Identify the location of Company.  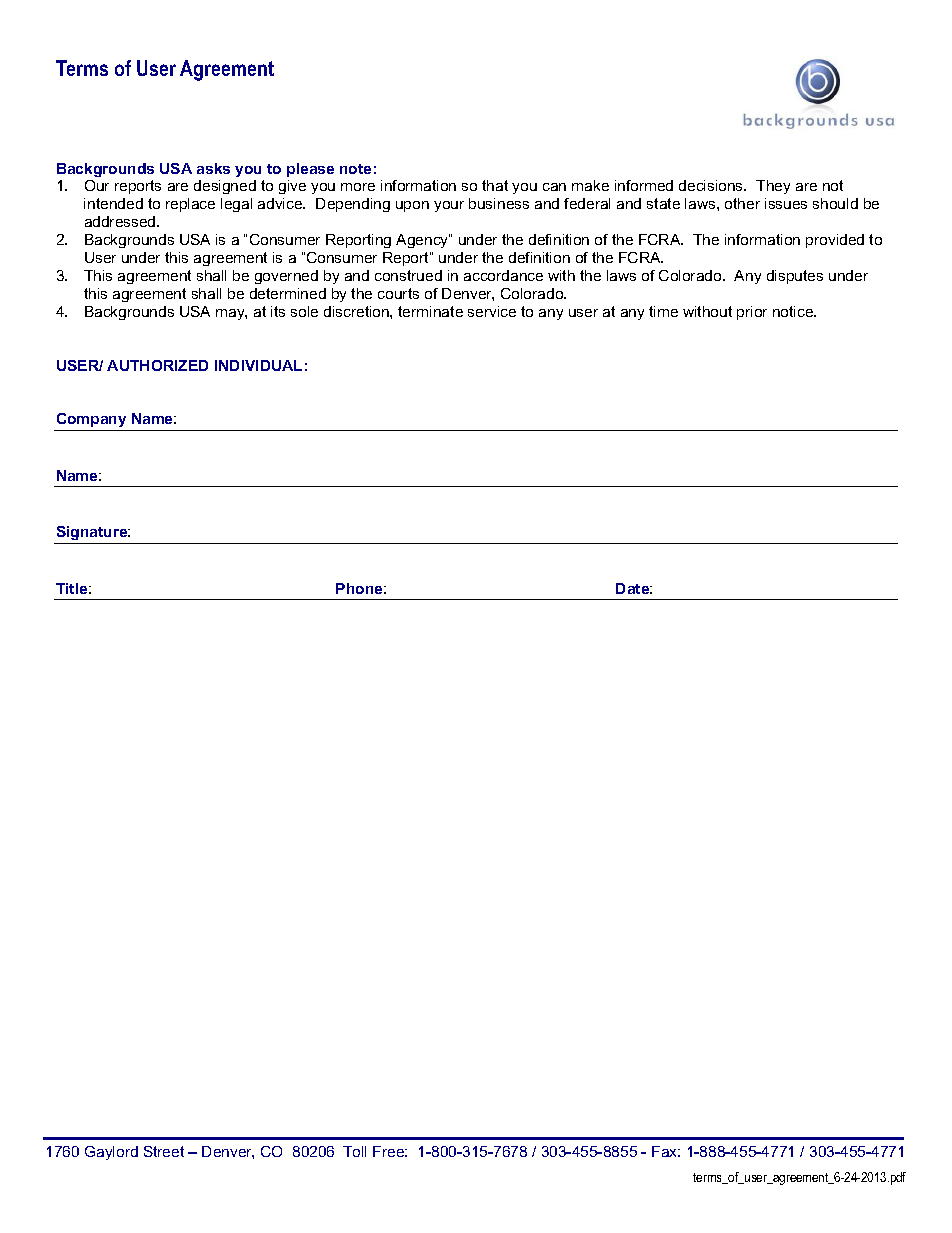
(91, 420).
